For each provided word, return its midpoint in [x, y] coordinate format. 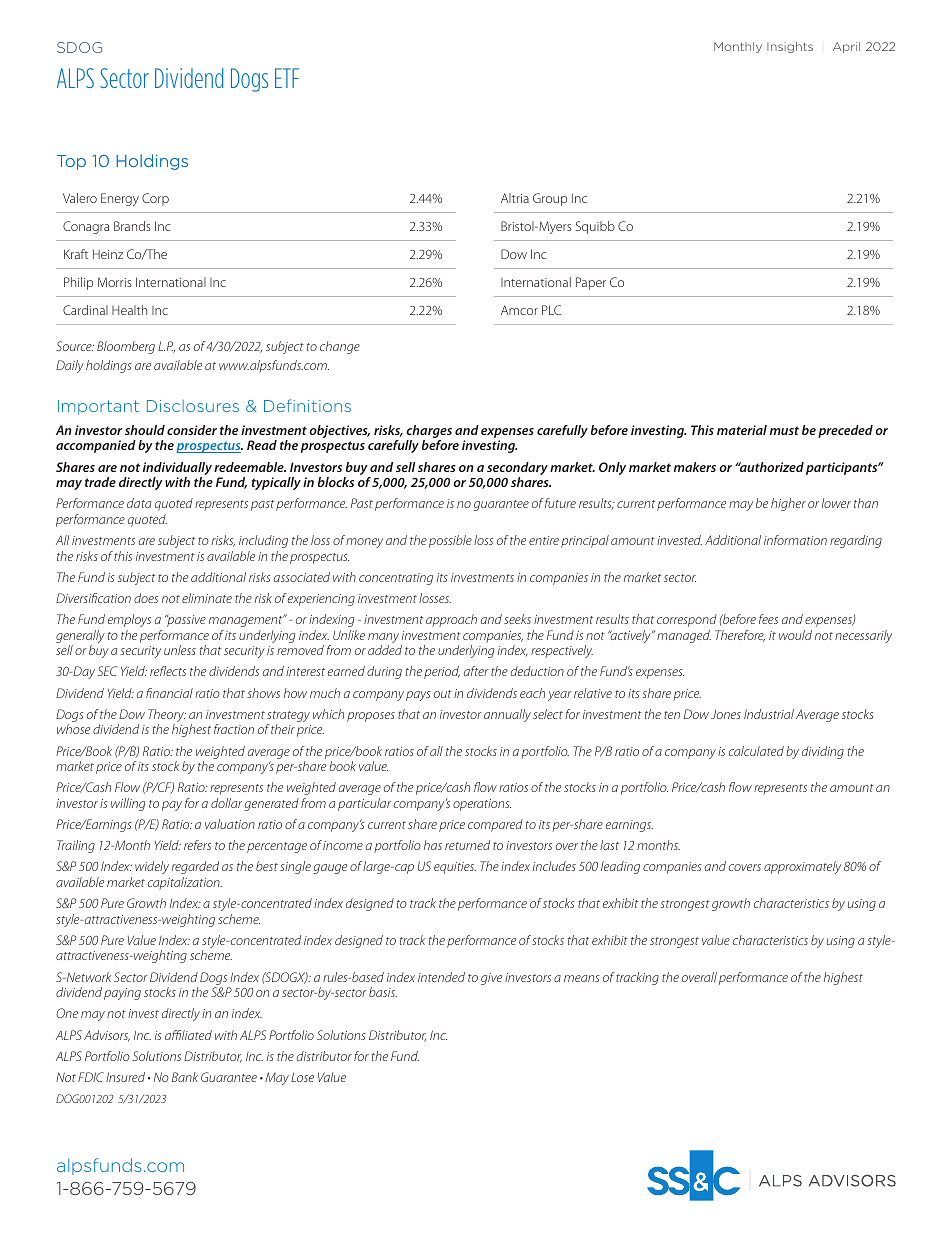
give [491, 979]
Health [129, 310]
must [784, 430]
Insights [790, 47]
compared [495, 825]
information [795, 540]
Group [550, 199]
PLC [551, 310]
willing [128, 804]
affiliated [188, 1035]
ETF [287, 78]
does [146, 598]
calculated [756, 751]
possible [450, 541]
